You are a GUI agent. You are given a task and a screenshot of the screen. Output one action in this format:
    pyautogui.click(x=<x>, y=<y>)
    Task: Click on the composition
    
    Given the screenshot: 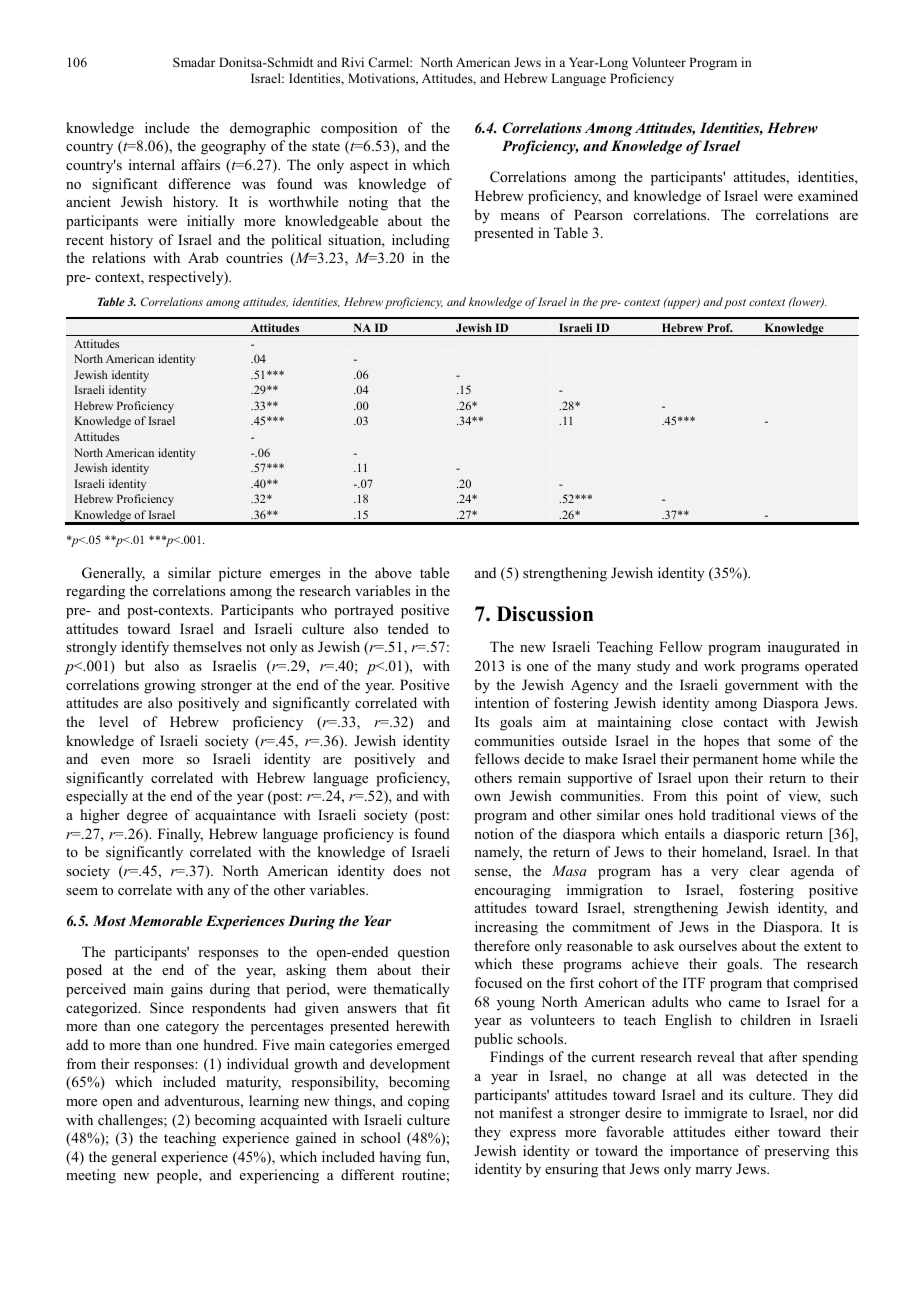 What is the action you would take?
    pyautogui.click(x=359, y=129)
